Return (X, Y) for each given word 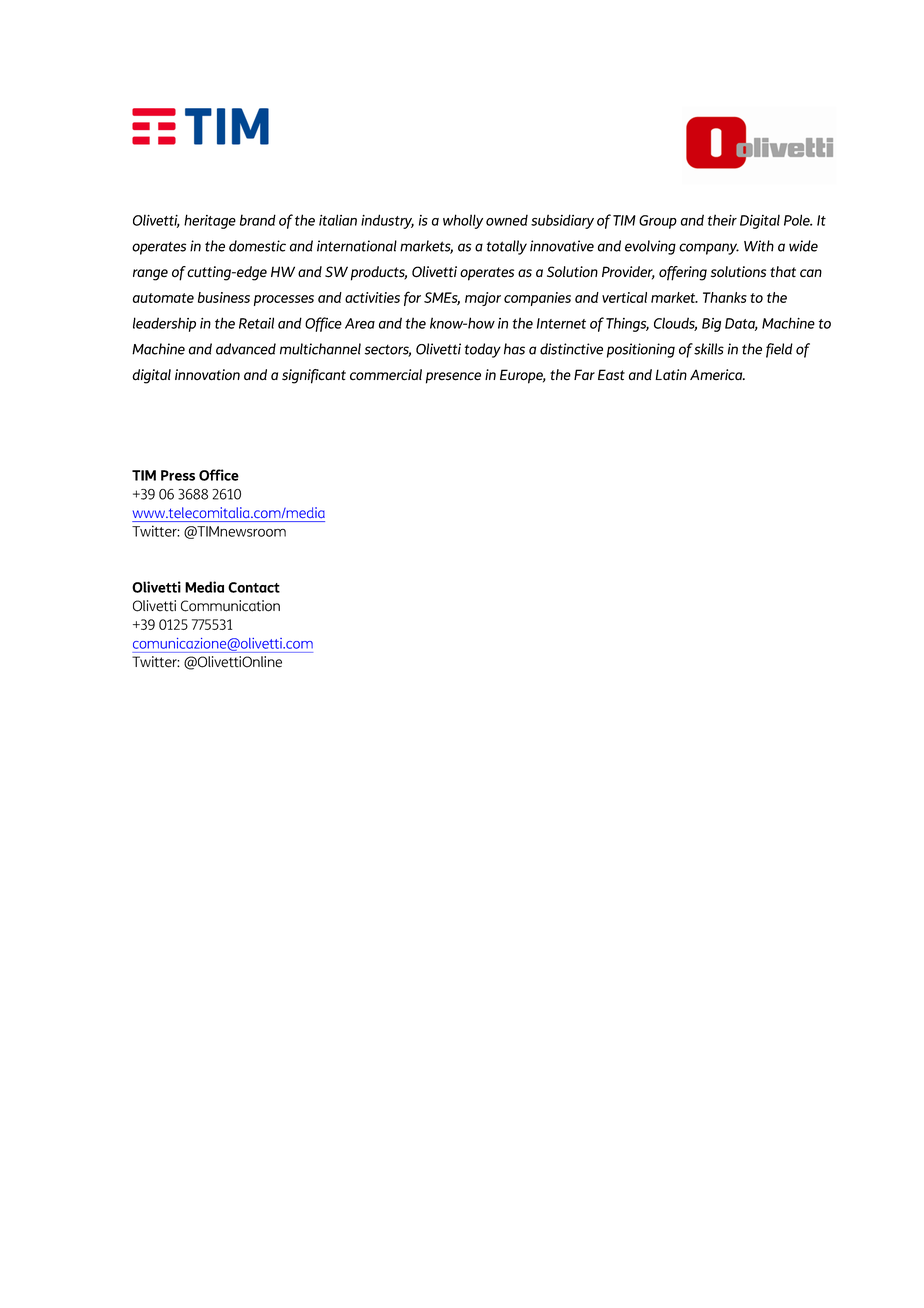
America (717, 375)
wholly (463, 221)
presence (453, 378)
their (722, 220)
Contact (254, 587)
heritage (210, 221)
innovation (207, 374)
